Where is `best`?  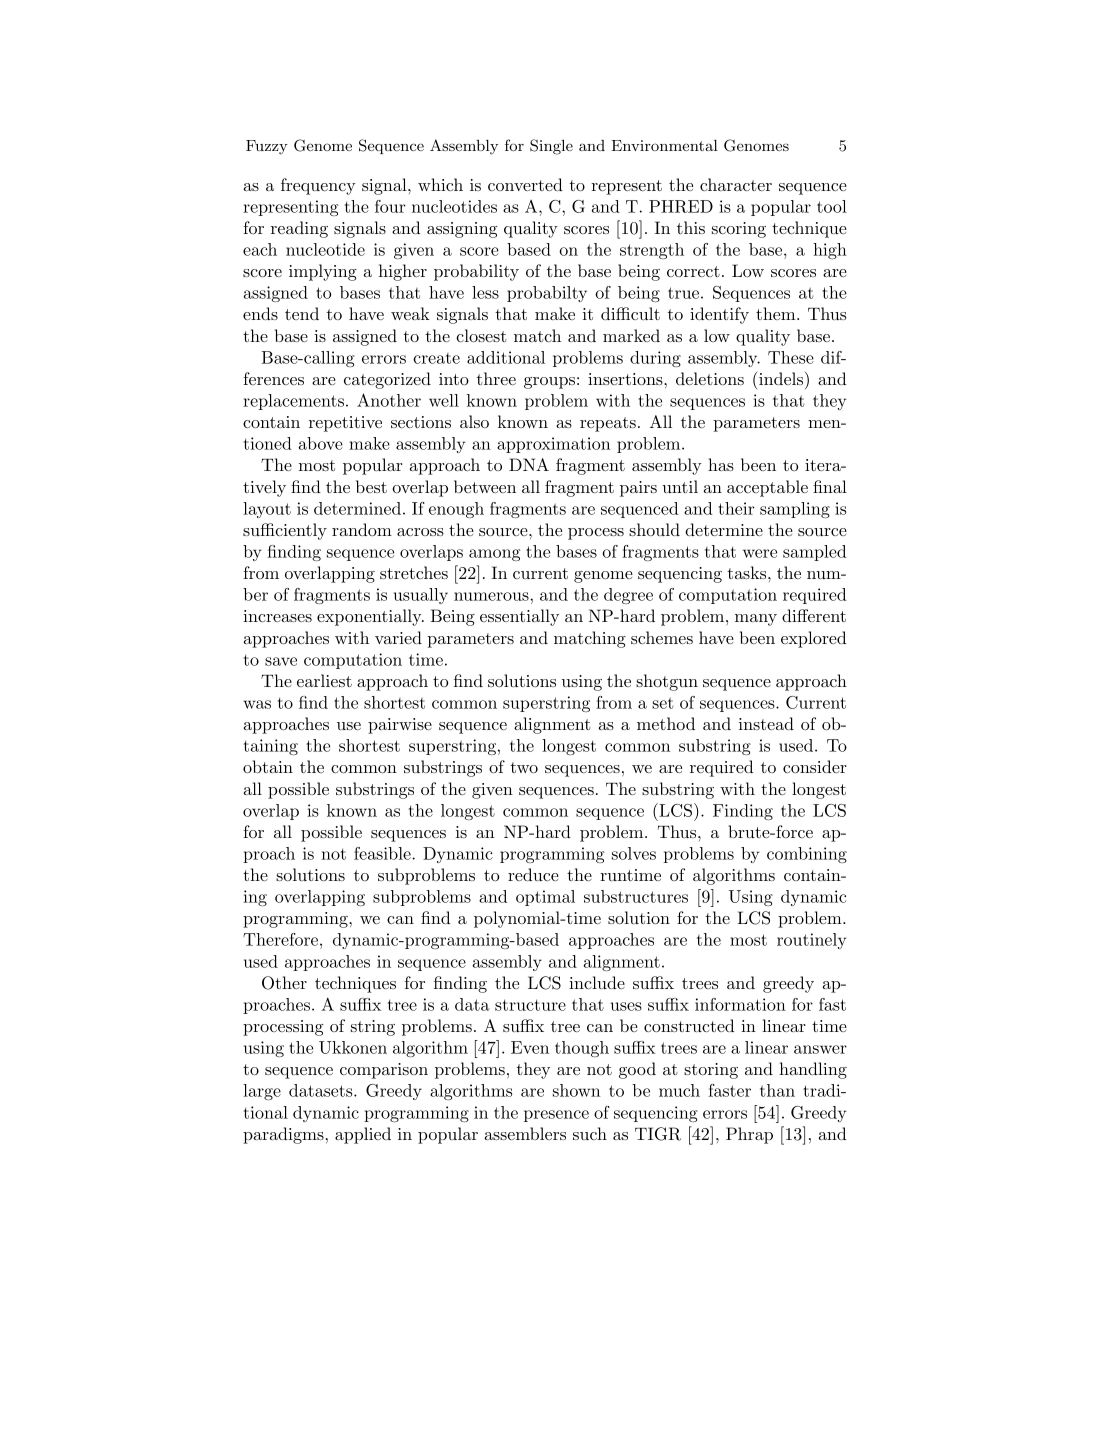 best is located at coordinates (371, 486).
